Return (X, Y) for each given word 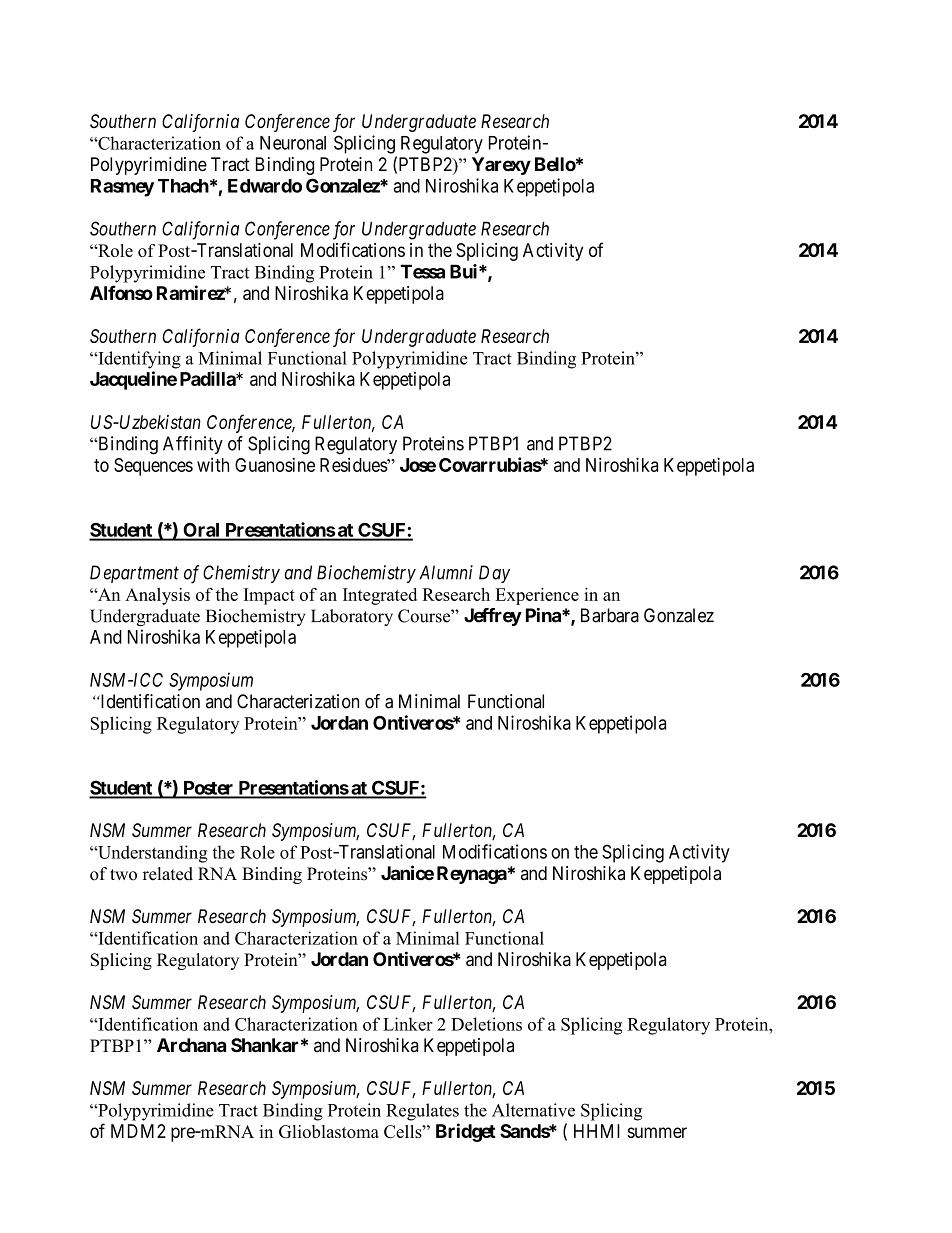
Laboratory (352, 617)
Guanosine (275, 465)
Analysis (157, 596)
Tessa (422, 271)
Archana (191, 1045)
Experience (537, 596)
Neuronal (293, 143)
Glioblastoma (329, 1131)
